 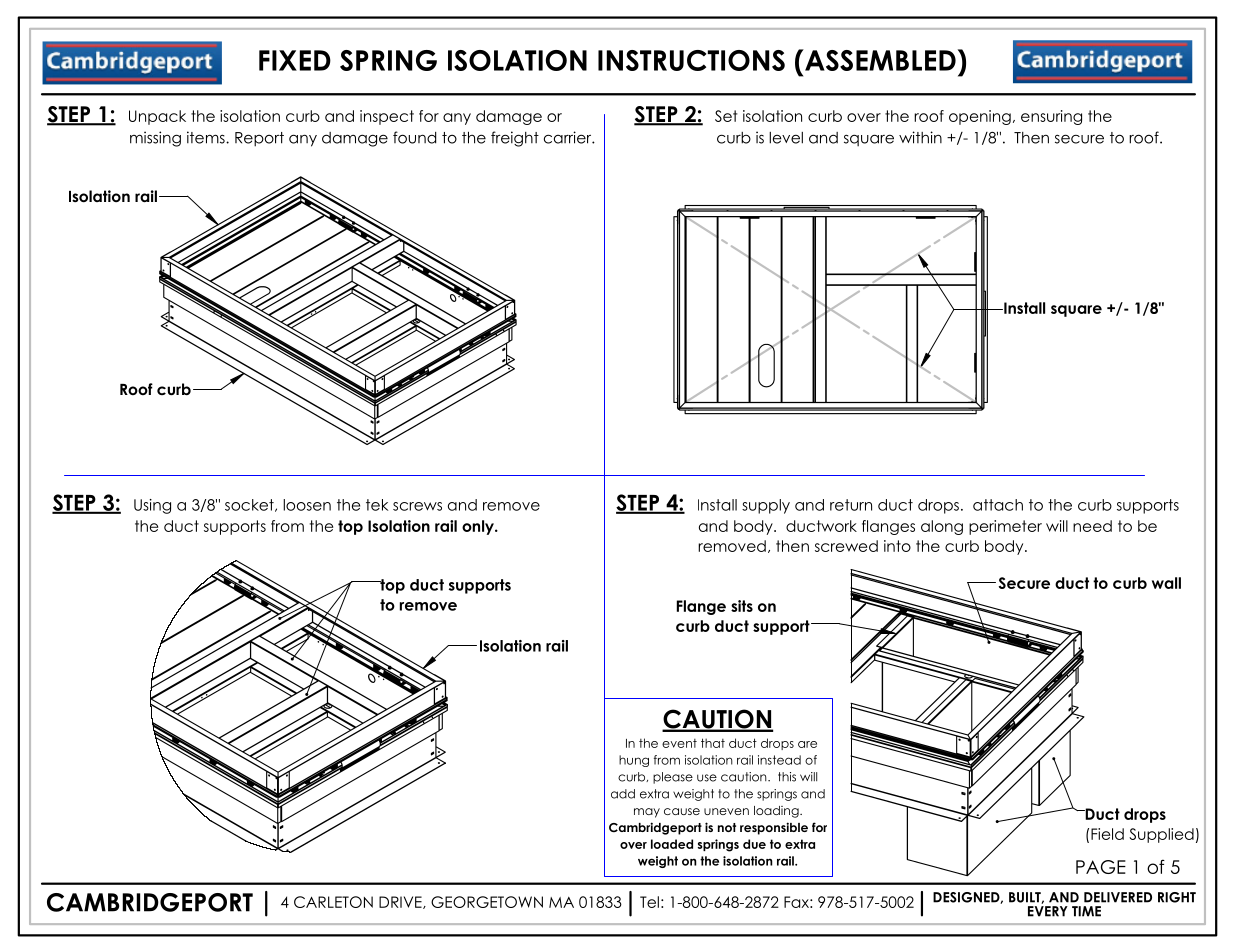 What do you see at coordinates (691, 60) in the screenshot?
I see `INSTRUCTIONS` at bounding box center [691, 60].
